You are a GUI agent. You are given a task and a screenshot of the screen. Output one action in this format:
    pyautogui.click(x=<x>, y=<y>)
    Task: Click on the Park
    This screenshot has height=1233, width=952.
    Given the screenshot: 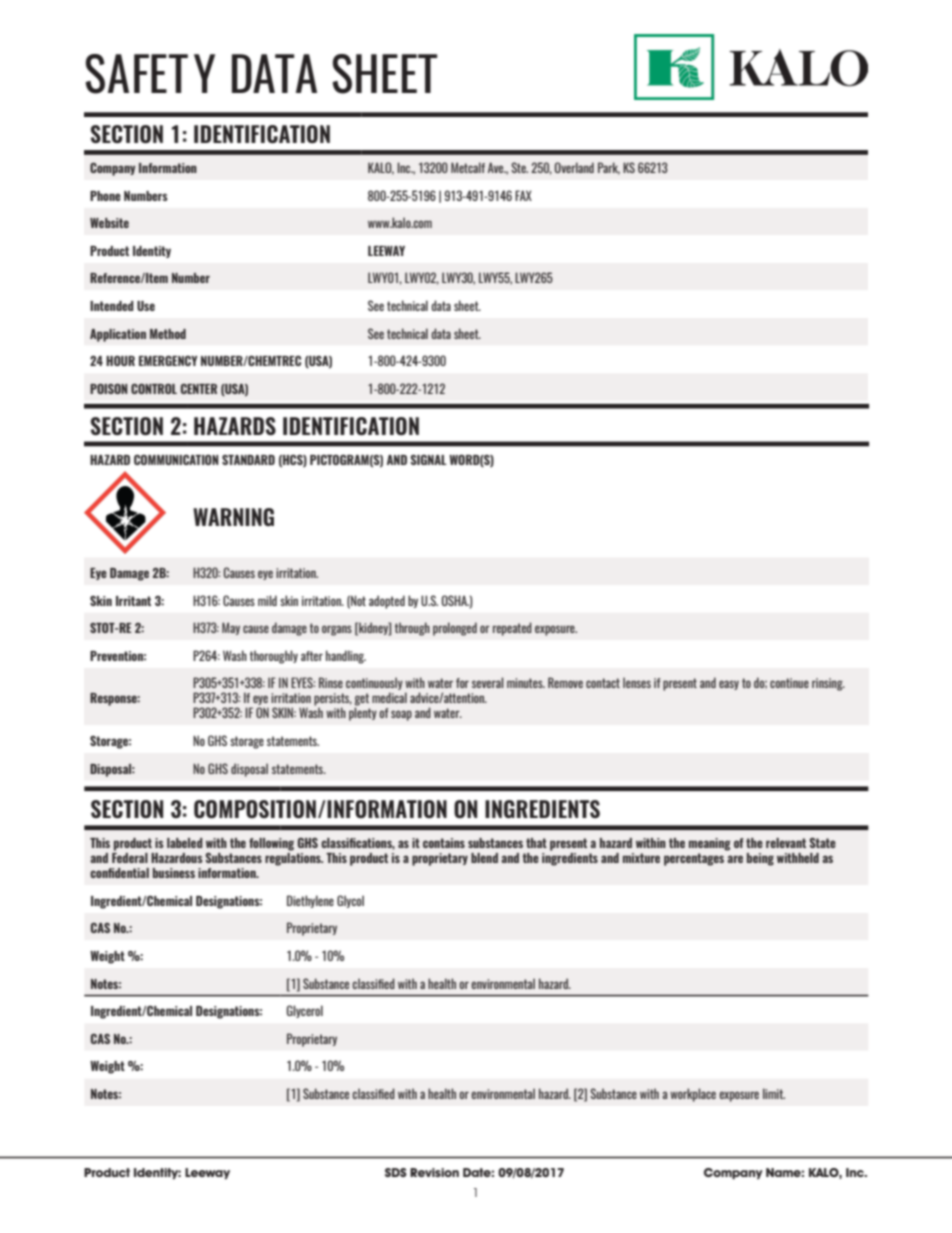 What is the action you would take?
    pyautogui.click(x=609, y=168)
